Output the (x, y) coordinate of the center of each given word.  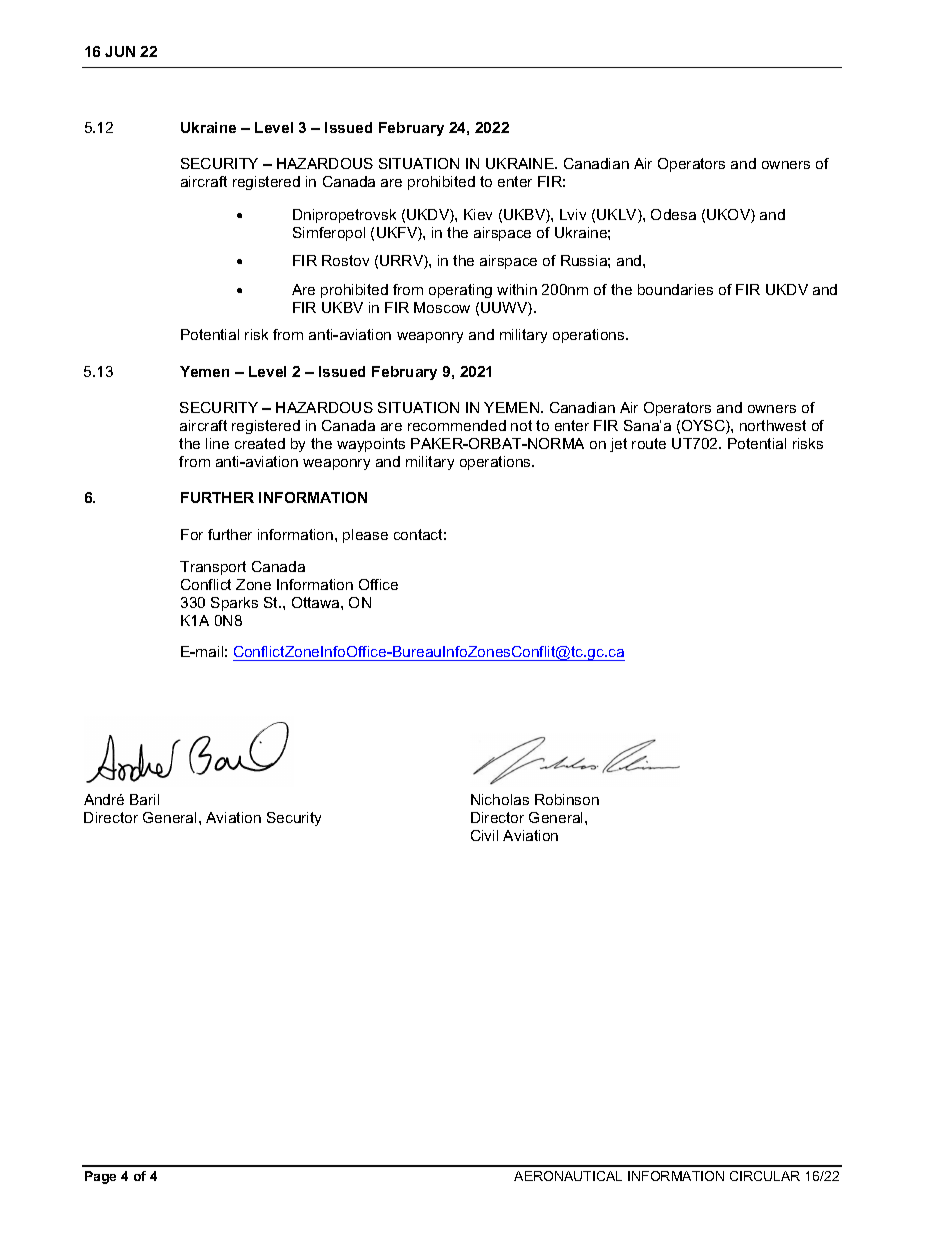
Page (100, 1177)
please (365, 536)
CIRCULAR (765, 1176)
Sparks (234, 604)
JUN (120, 51)
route (649, 443)
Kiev (478, 214)
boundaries (675, 289)
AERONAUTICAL (568, 1176)
